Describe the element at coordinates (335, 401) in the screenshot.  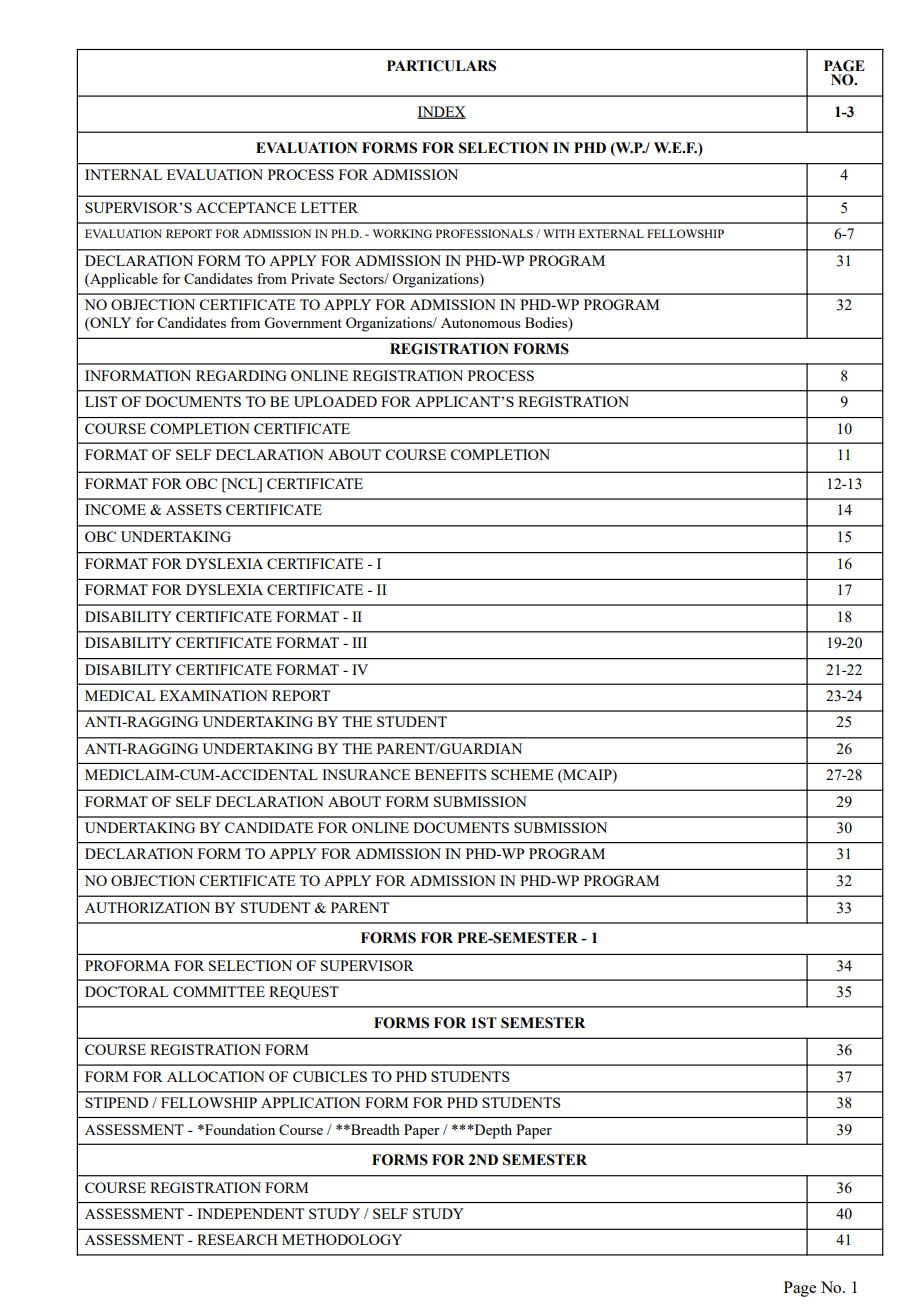
I see `UPLOADED` at that location.
